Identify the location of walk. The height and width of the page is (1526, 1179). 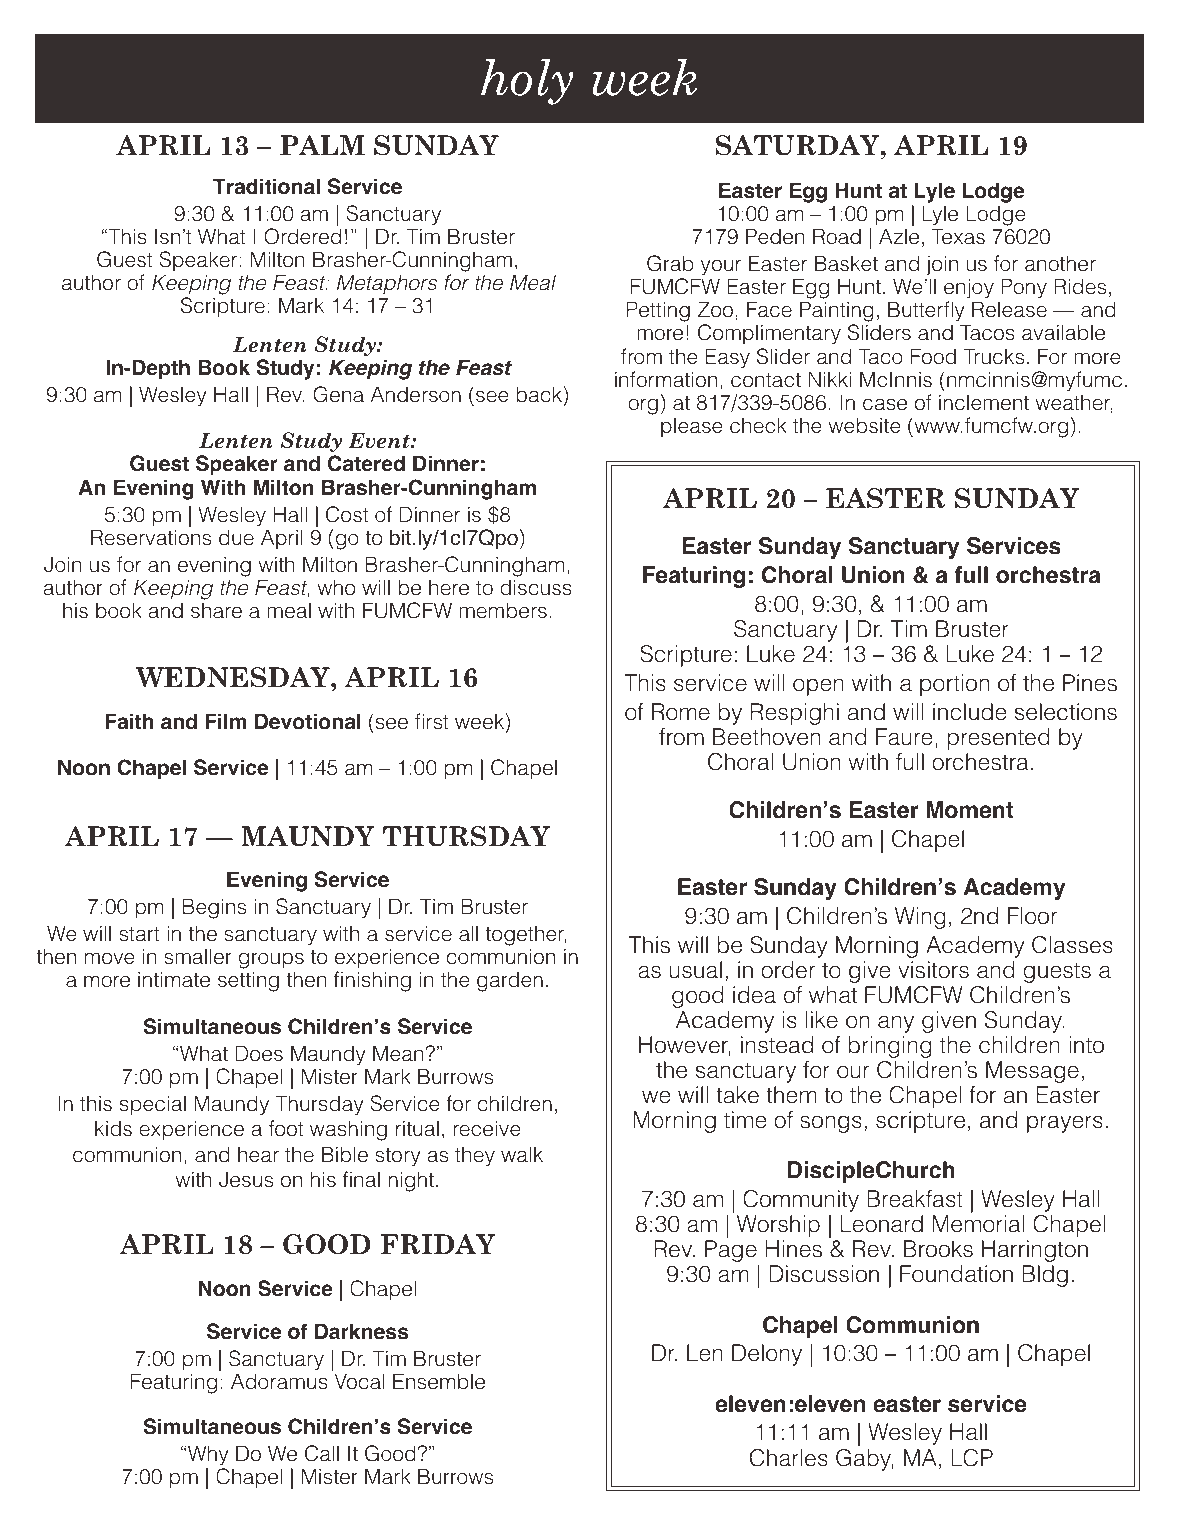
(522, 1154).
